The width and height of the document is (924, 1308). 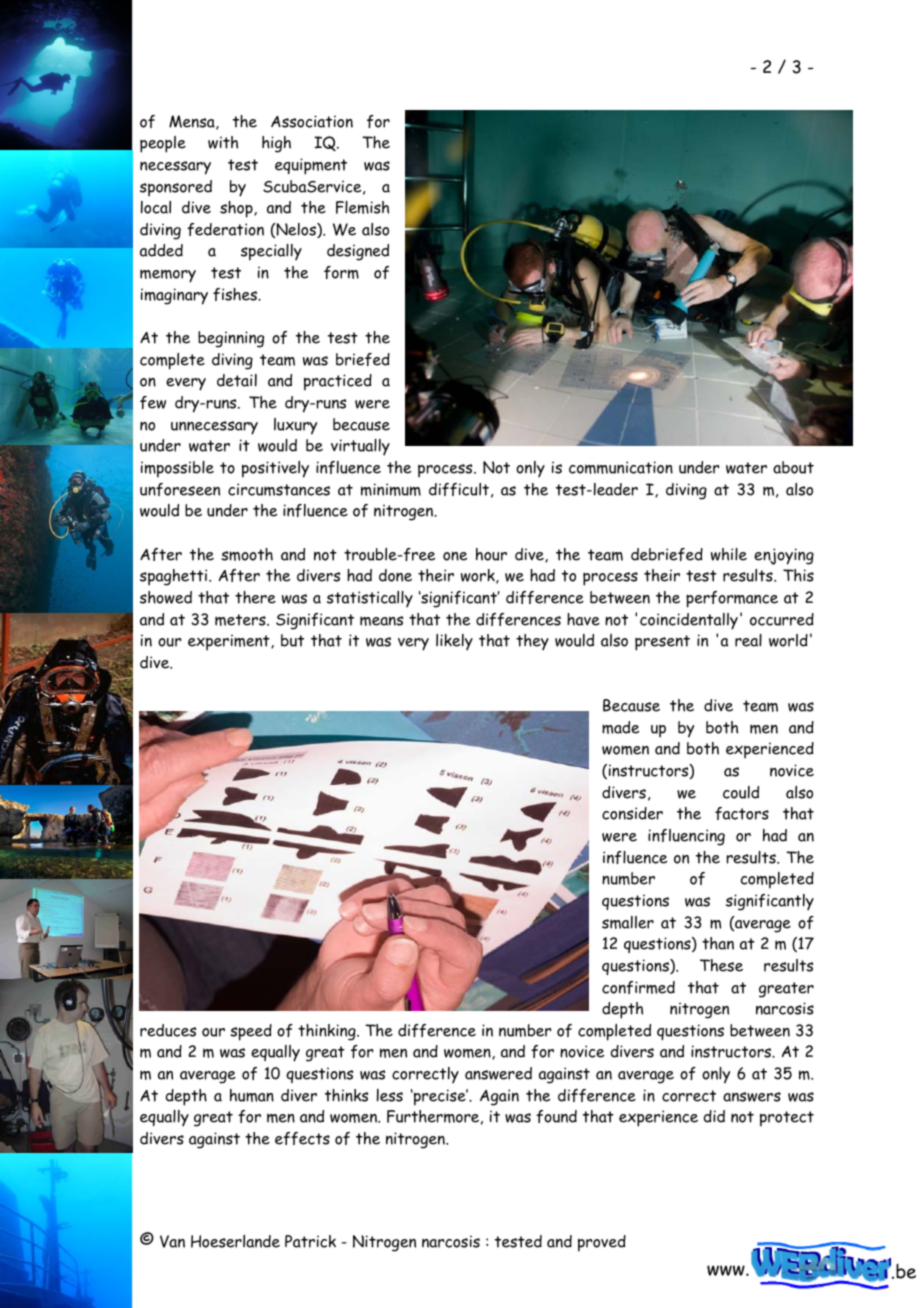 What do you see at coordinates (491, 554) in the document?
I see `hour` at bounding box center [491, 554].
